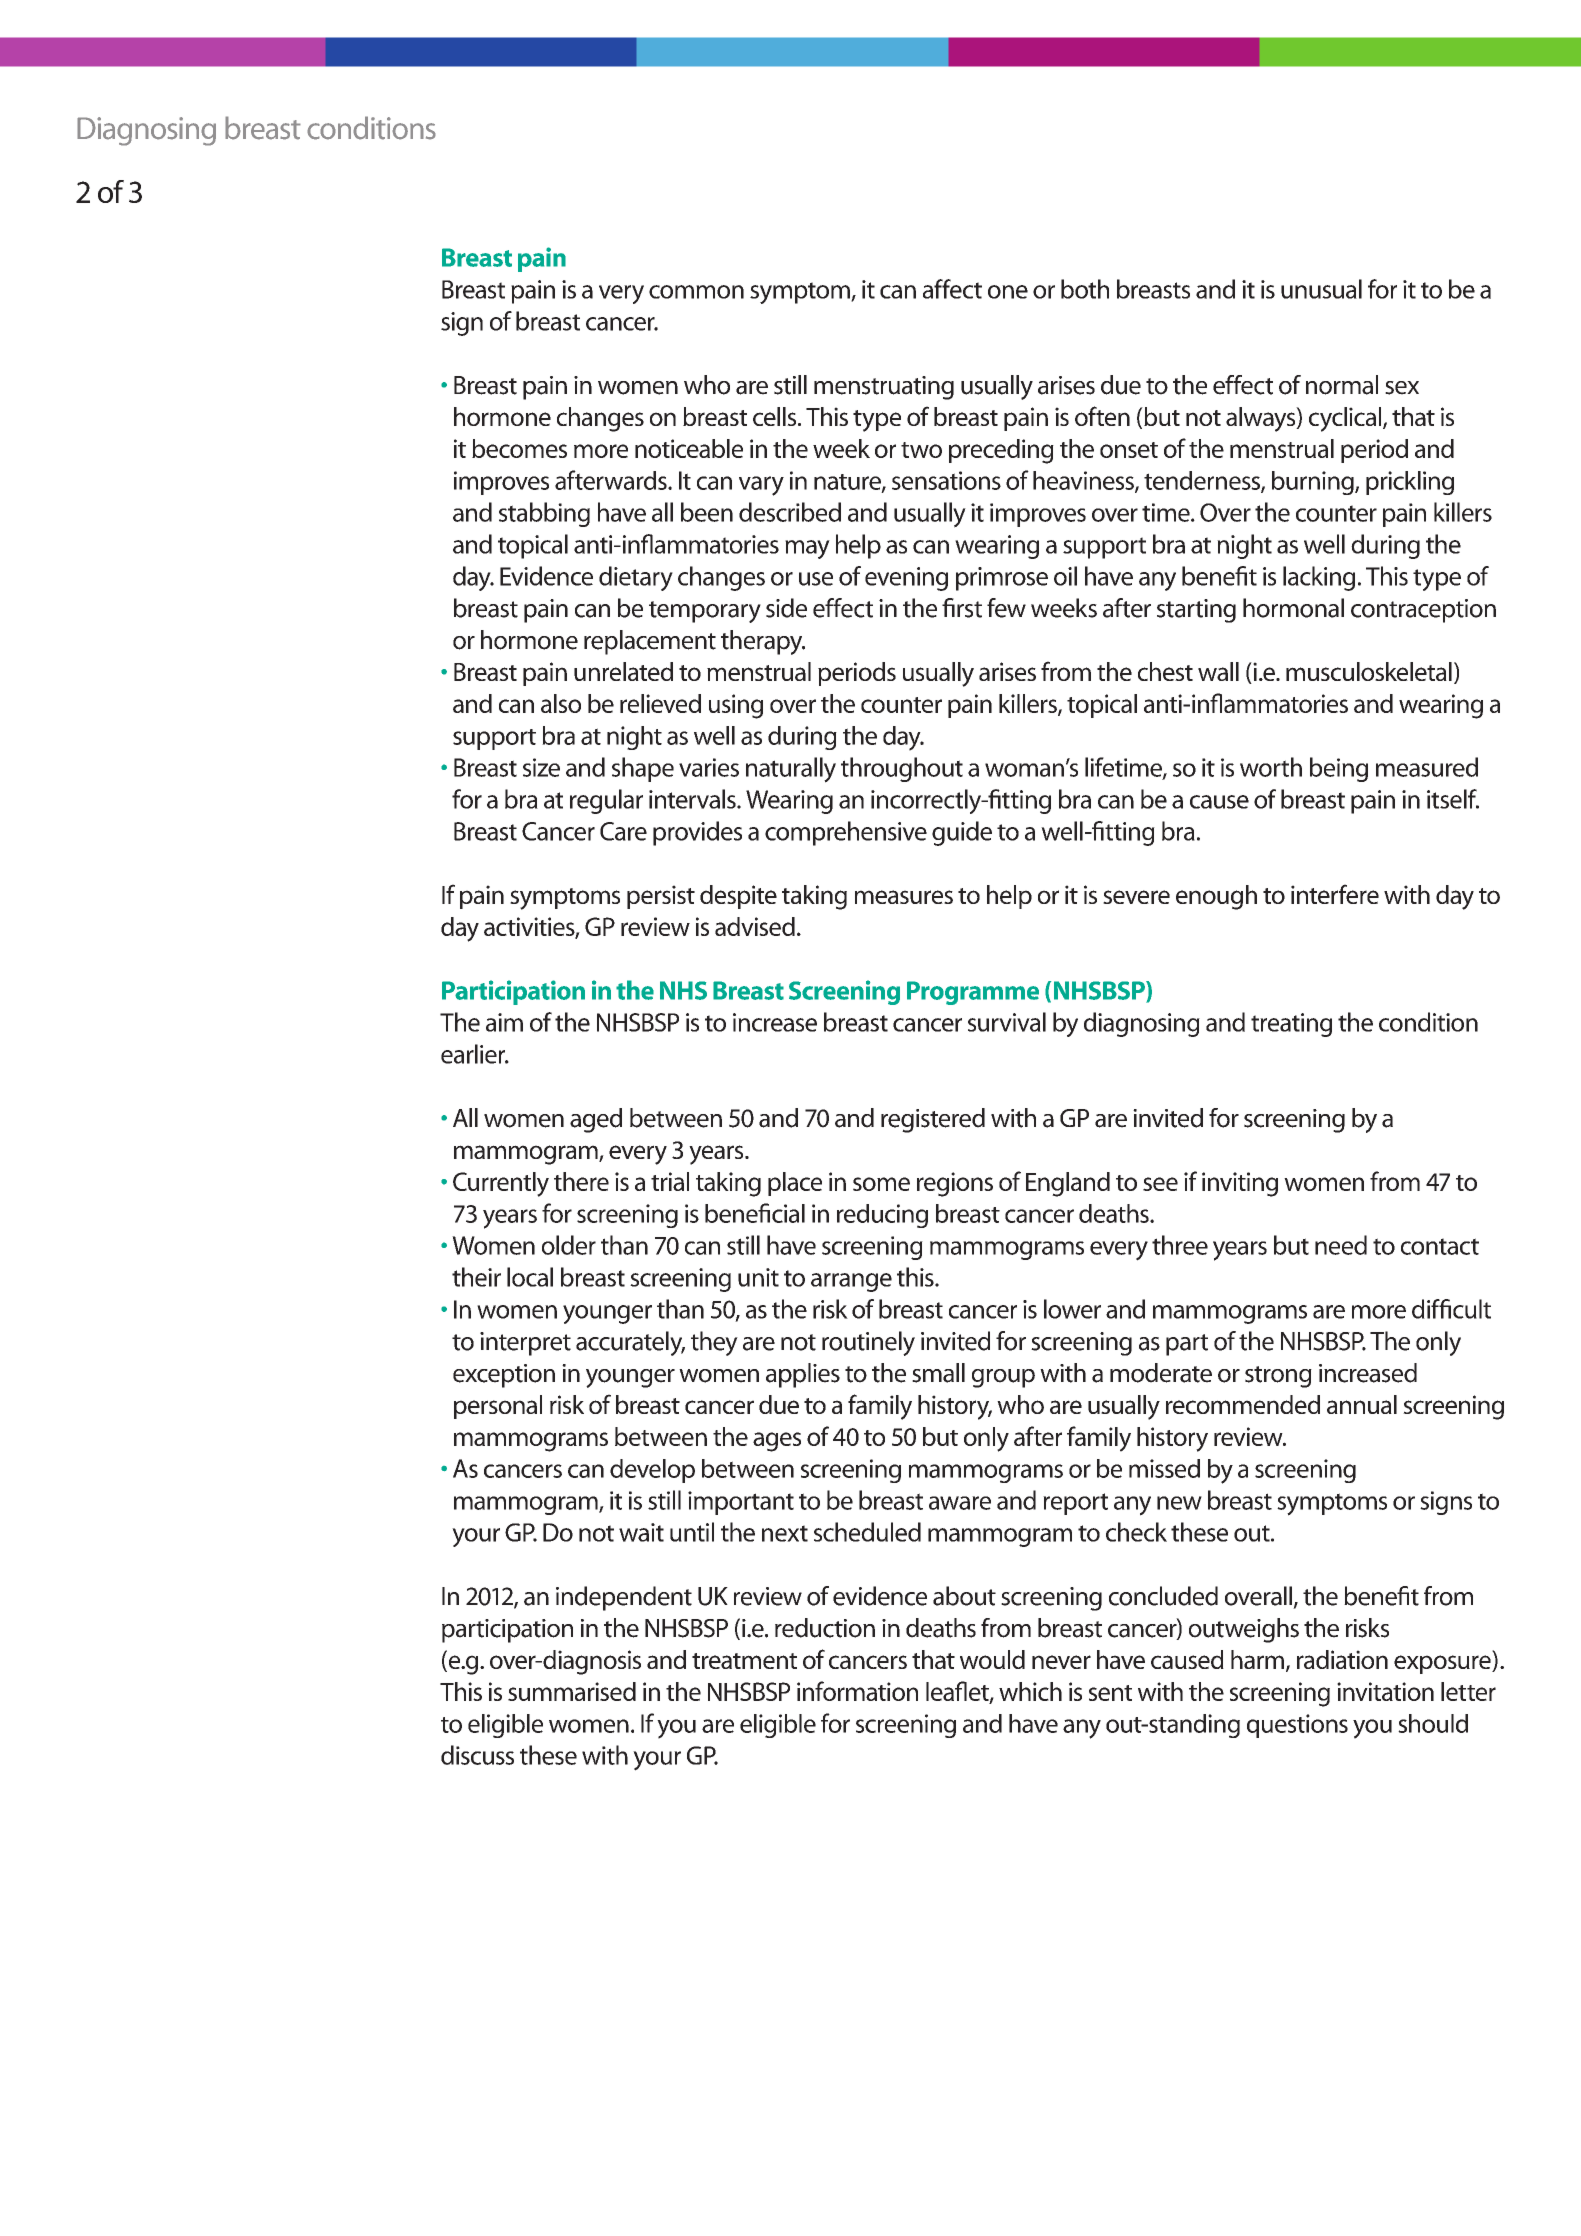 The width and height of the screenshot is (1581, 2236). What do you see at coordinates (1362, 1404) in the screenshot?
I see `annual` at bounding box center [1362, 1404].
